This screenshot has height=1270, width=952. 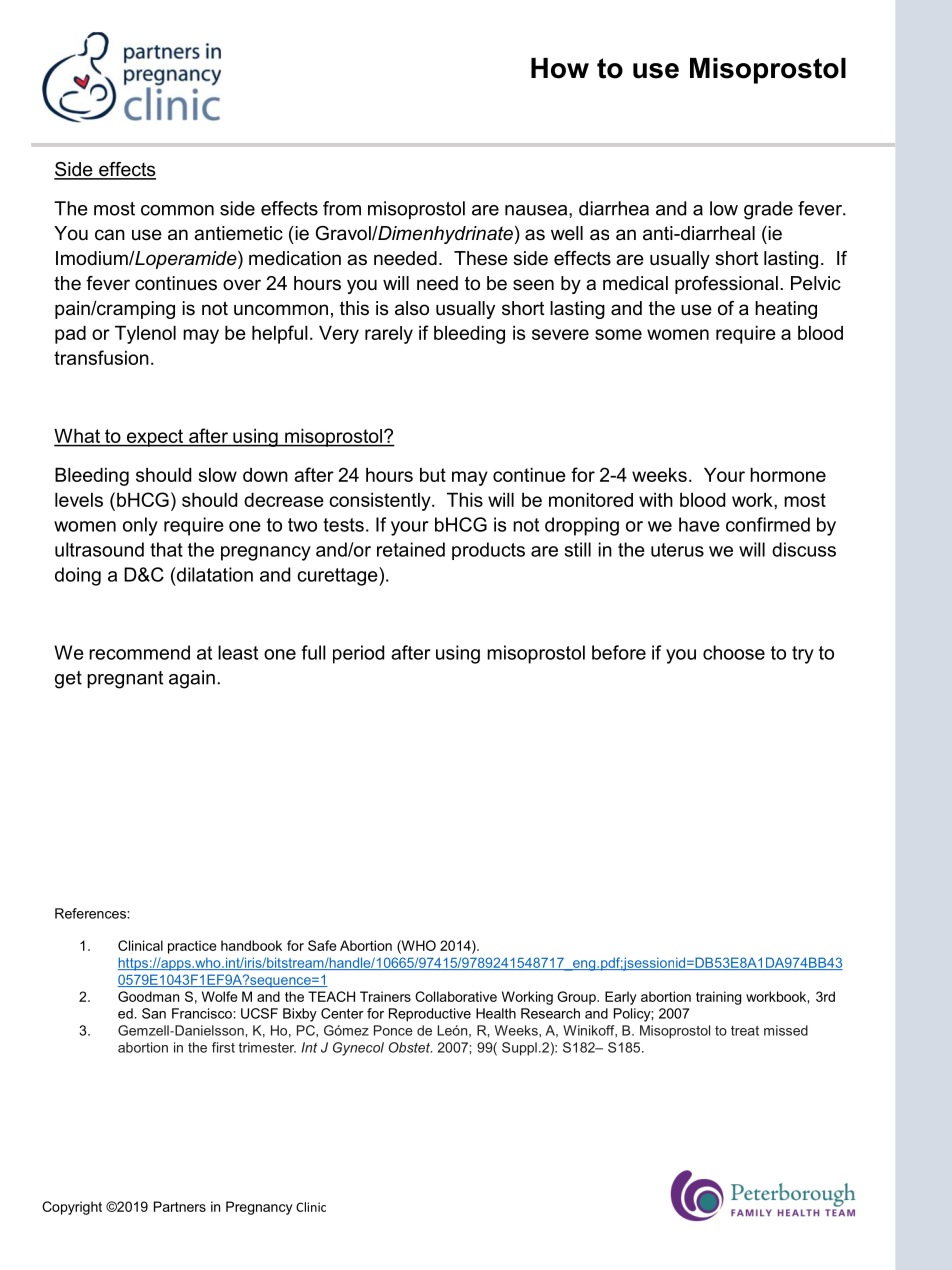 I want to click on How, so click(x=560, y=68).
